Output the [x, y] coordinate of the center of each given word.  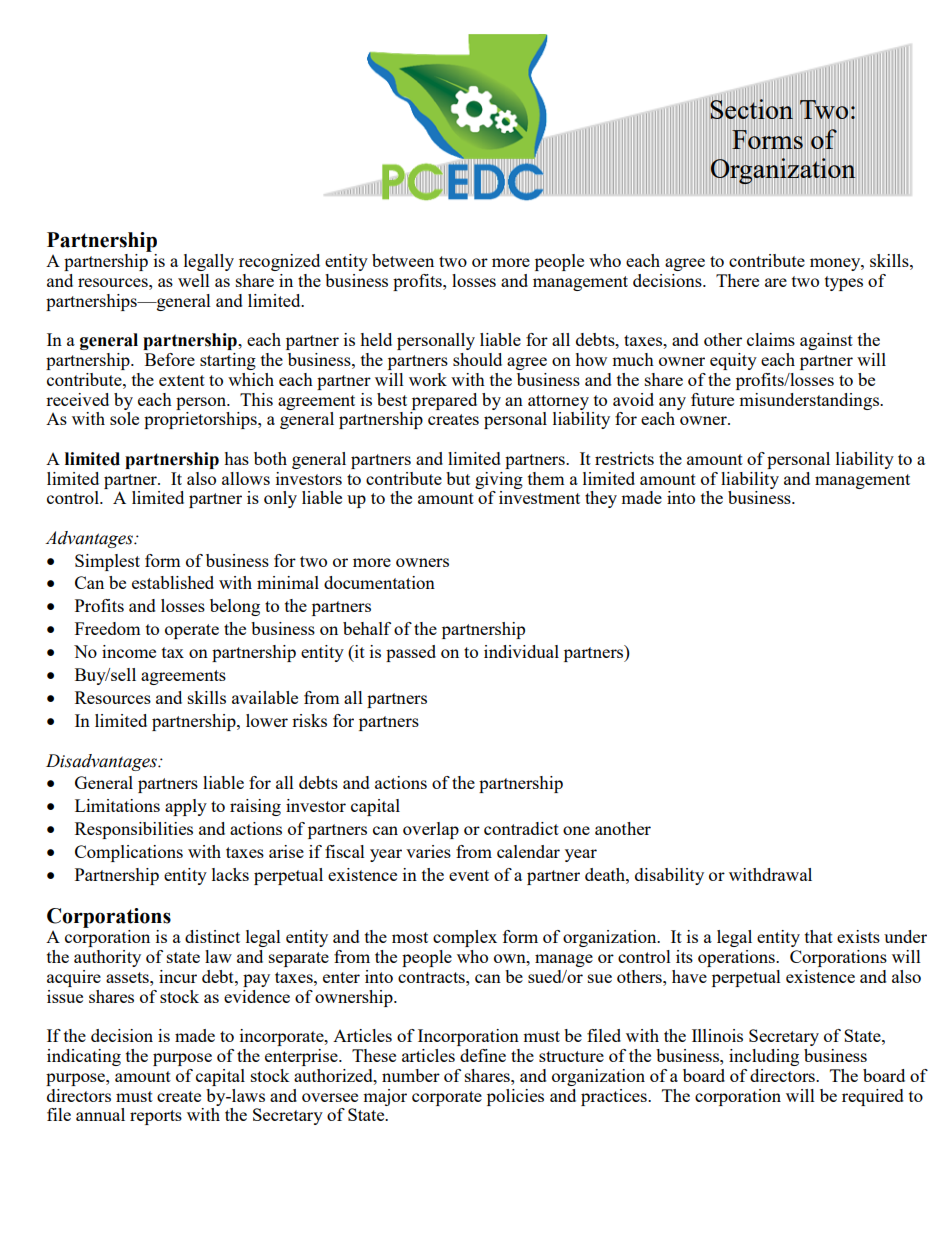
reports [156, 1117]
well [194, 280]
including [764, 1057]
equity [733, 361]
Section [751, 109]
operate [192, 631]
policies [515, 1097]
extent [182, 380]
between [403, 260]
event [469, 875]
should [477, 359]
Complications [129, 853]
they [601, 499]
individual [521, 651]
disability [669, 876]
